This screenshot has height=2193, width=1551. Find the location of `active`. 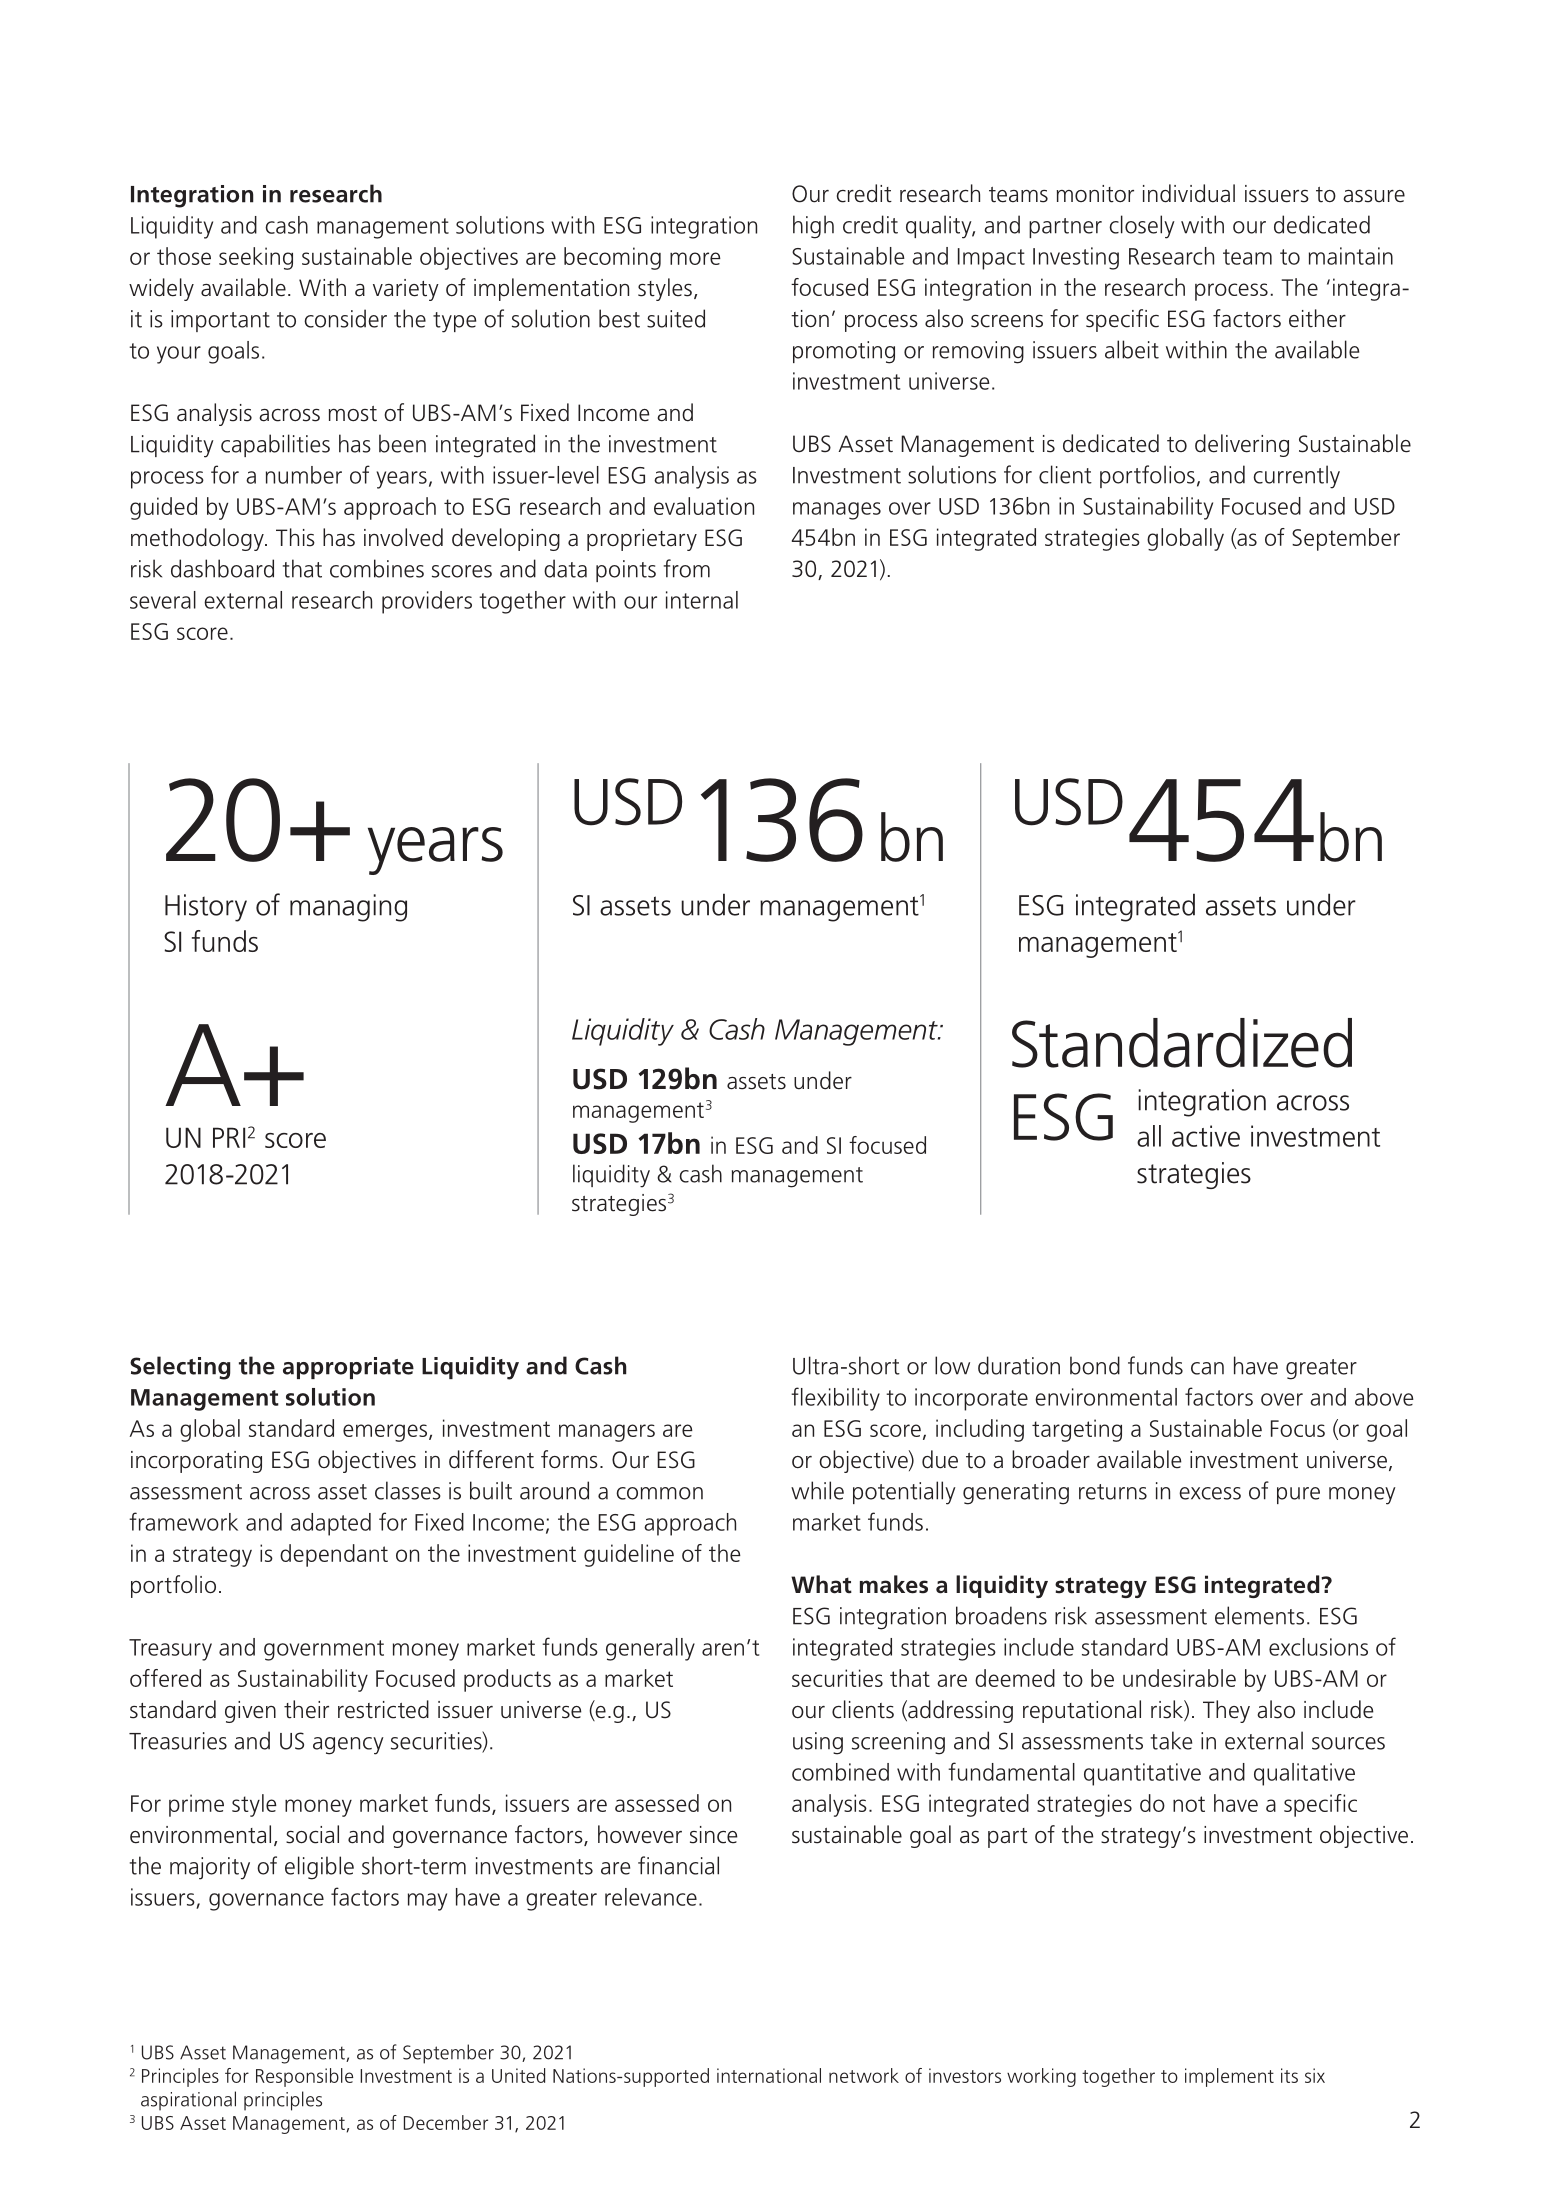

active is located at coordinates (1206, 1136).
